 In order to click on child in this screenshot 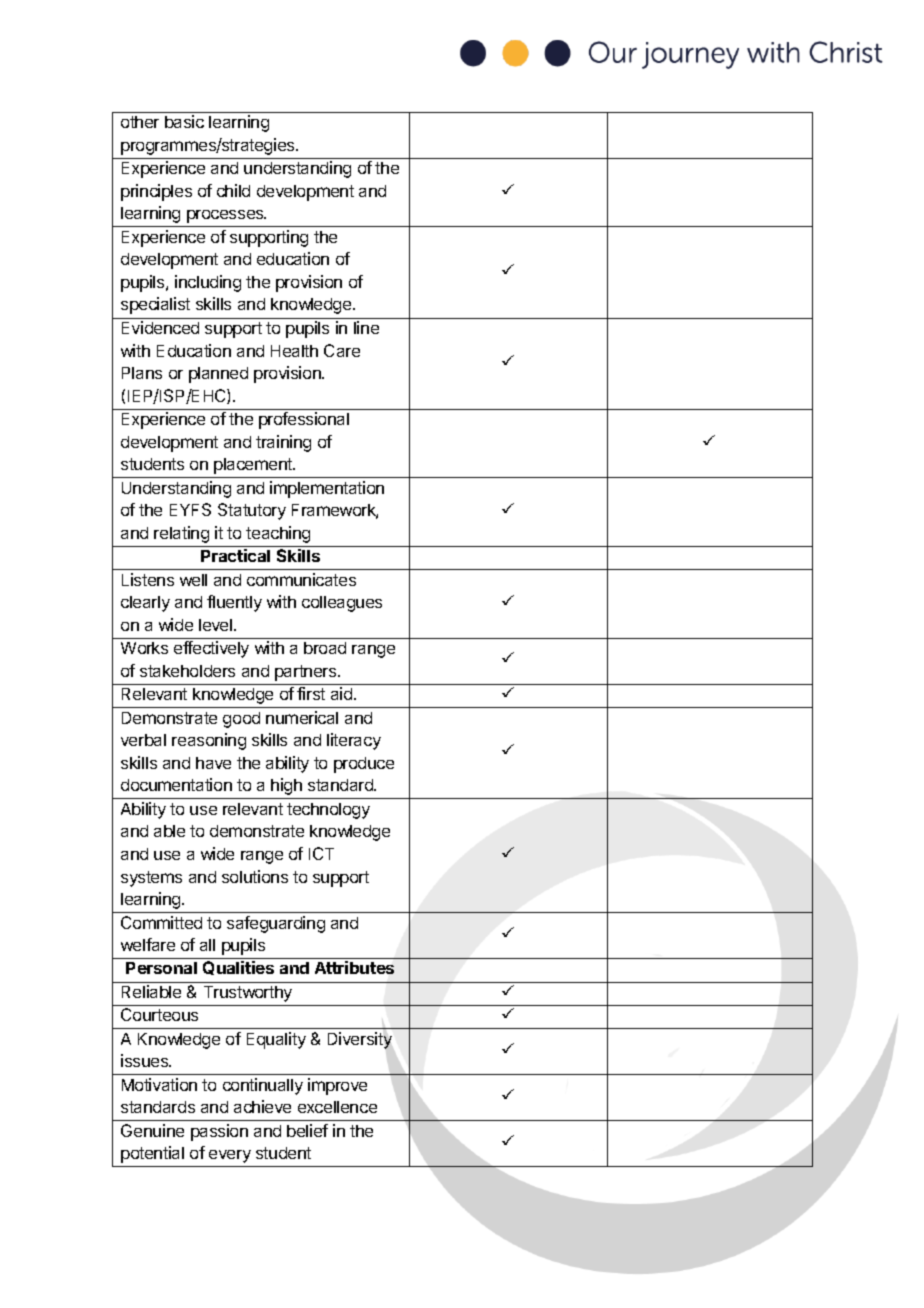, I will do `click(233, 190)`.
